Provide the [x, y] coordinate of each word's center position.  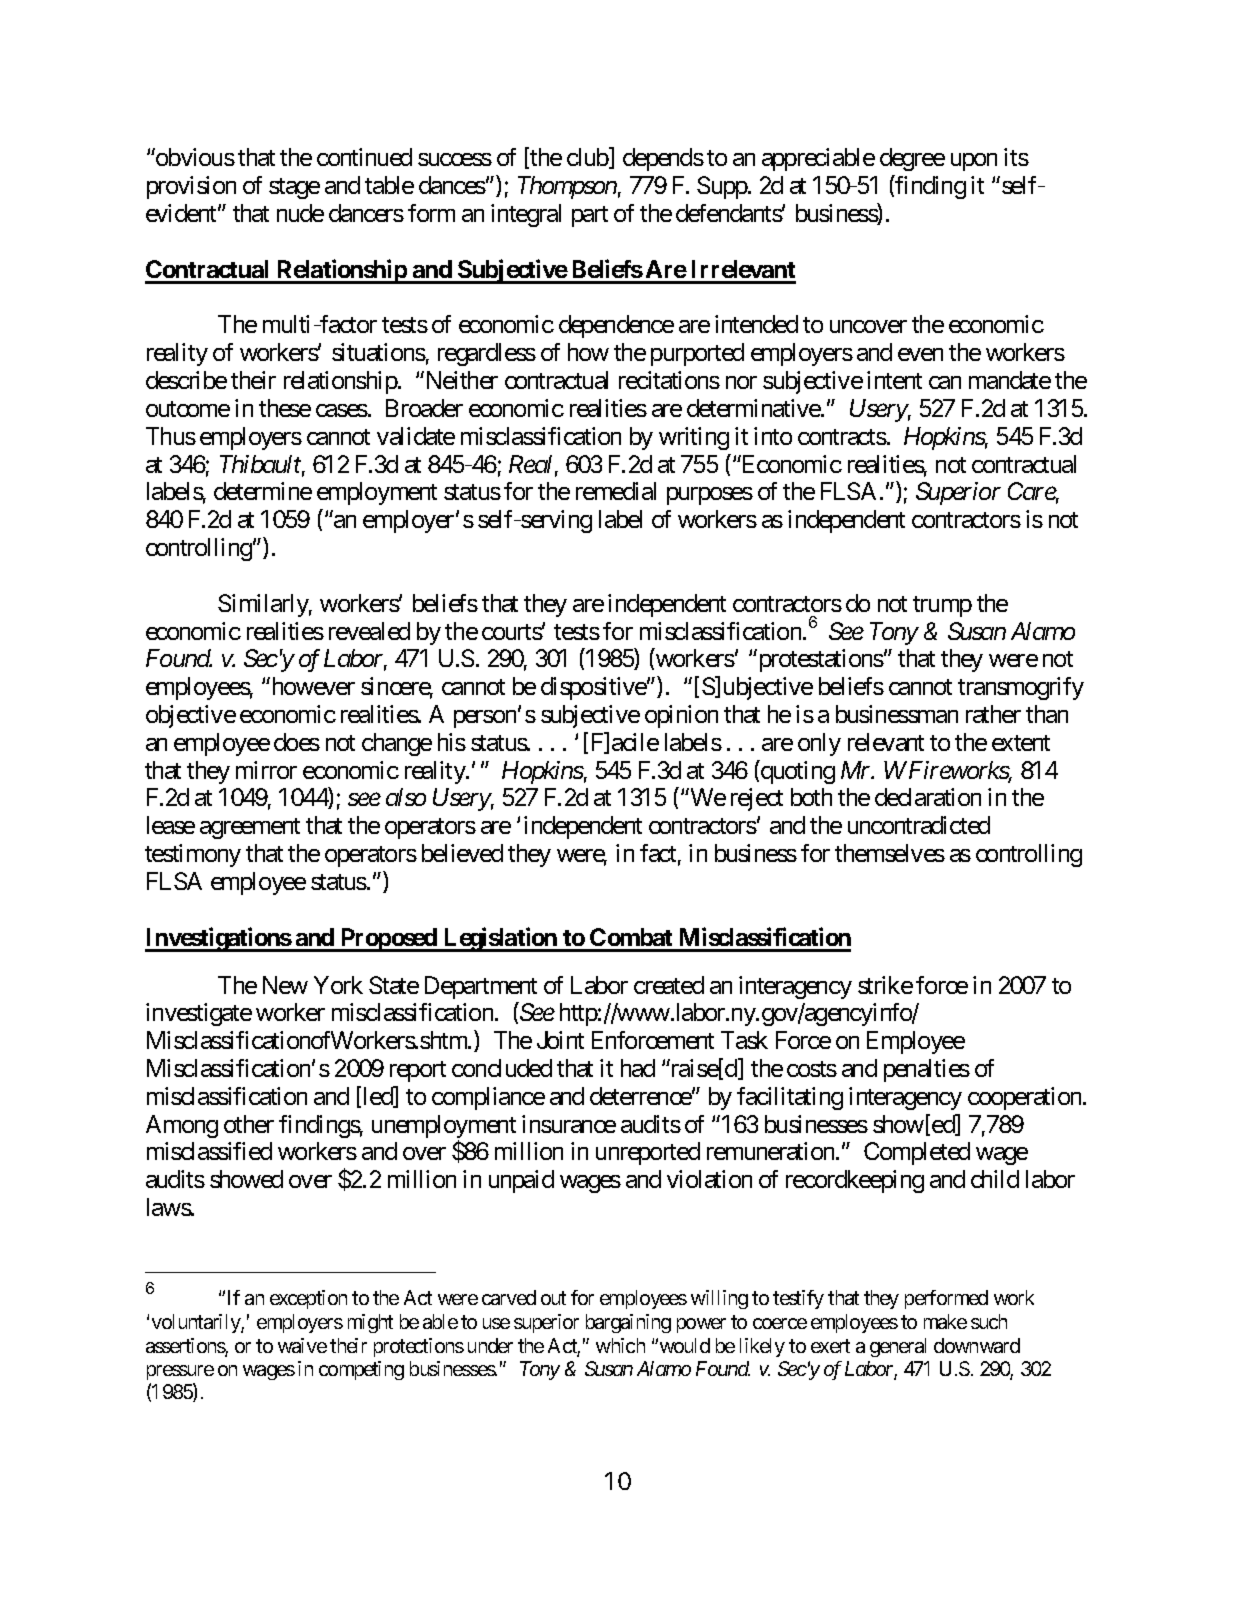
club [588, 158]
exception [308, 1299]
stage [294, 188]
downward [977, 1345]
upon [974, 162]
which [620, 1345]
